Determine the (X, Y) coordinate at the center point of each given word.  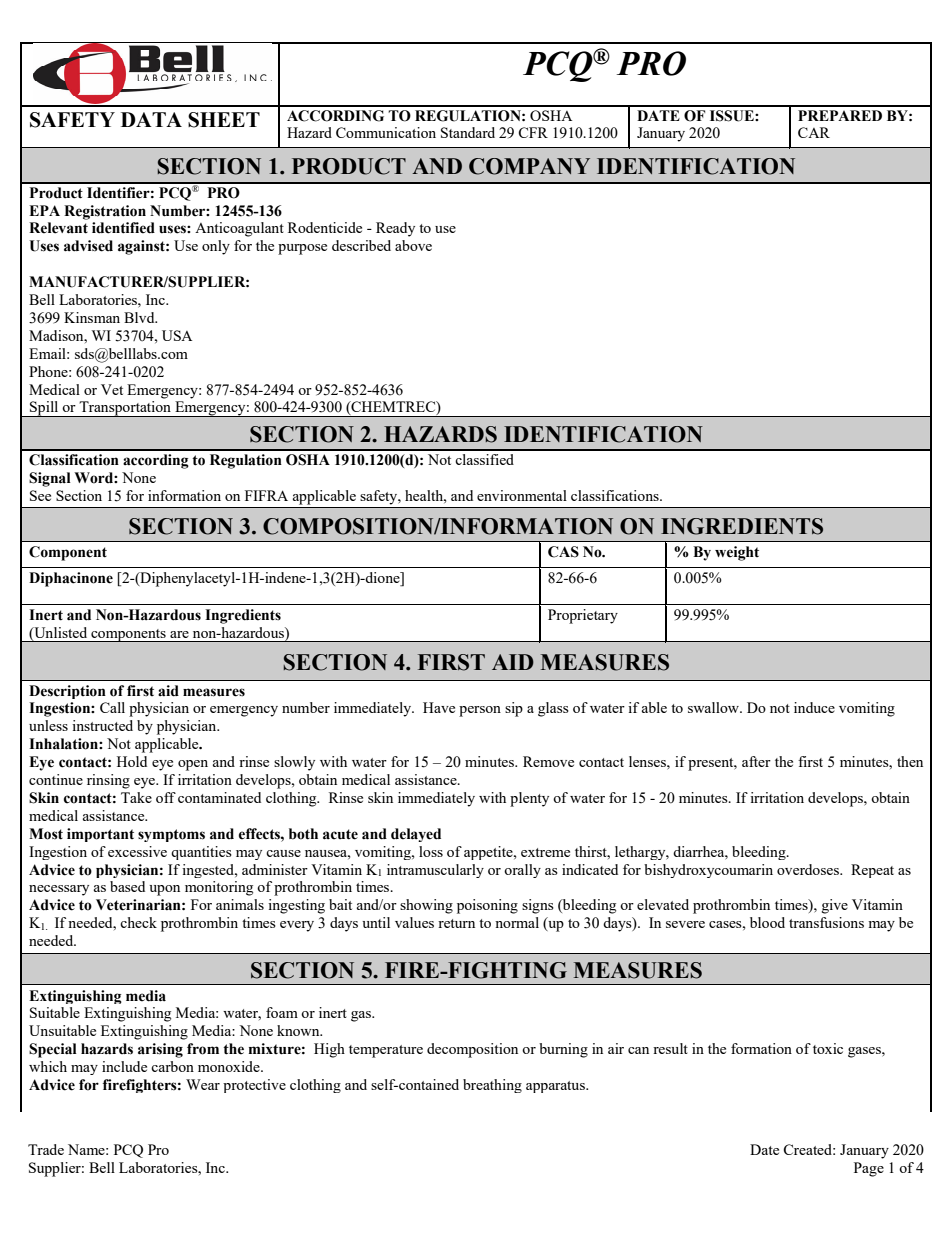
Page (869, 1169)
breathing (492, 1086)
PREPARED (840, 115)
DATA (151, 119)
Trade (46, 1149)
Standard (468, 132)
